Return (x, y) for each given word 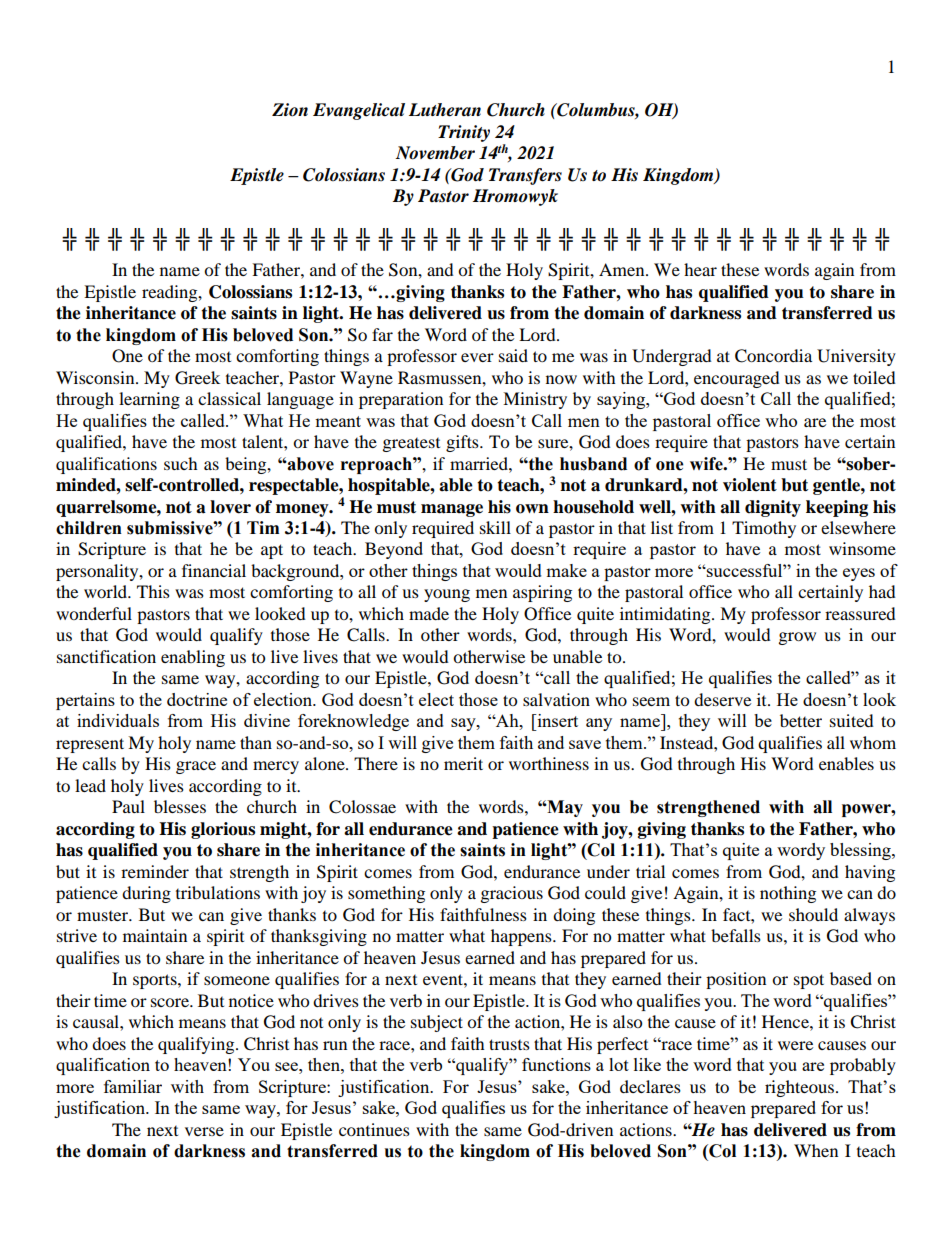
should (813, 914)
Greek (197, 378)
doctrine (197, 699)
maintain (155, 935)
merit (463, 763)
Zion (290, 110)
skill (495, 527)
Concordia (773, 356)
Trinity (464, 133)
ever (477, 357)
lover (230, 507)
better (801, 720)
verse (204, 1131)
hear (700, 269)
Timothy (764, 529)
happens (522, 937)
